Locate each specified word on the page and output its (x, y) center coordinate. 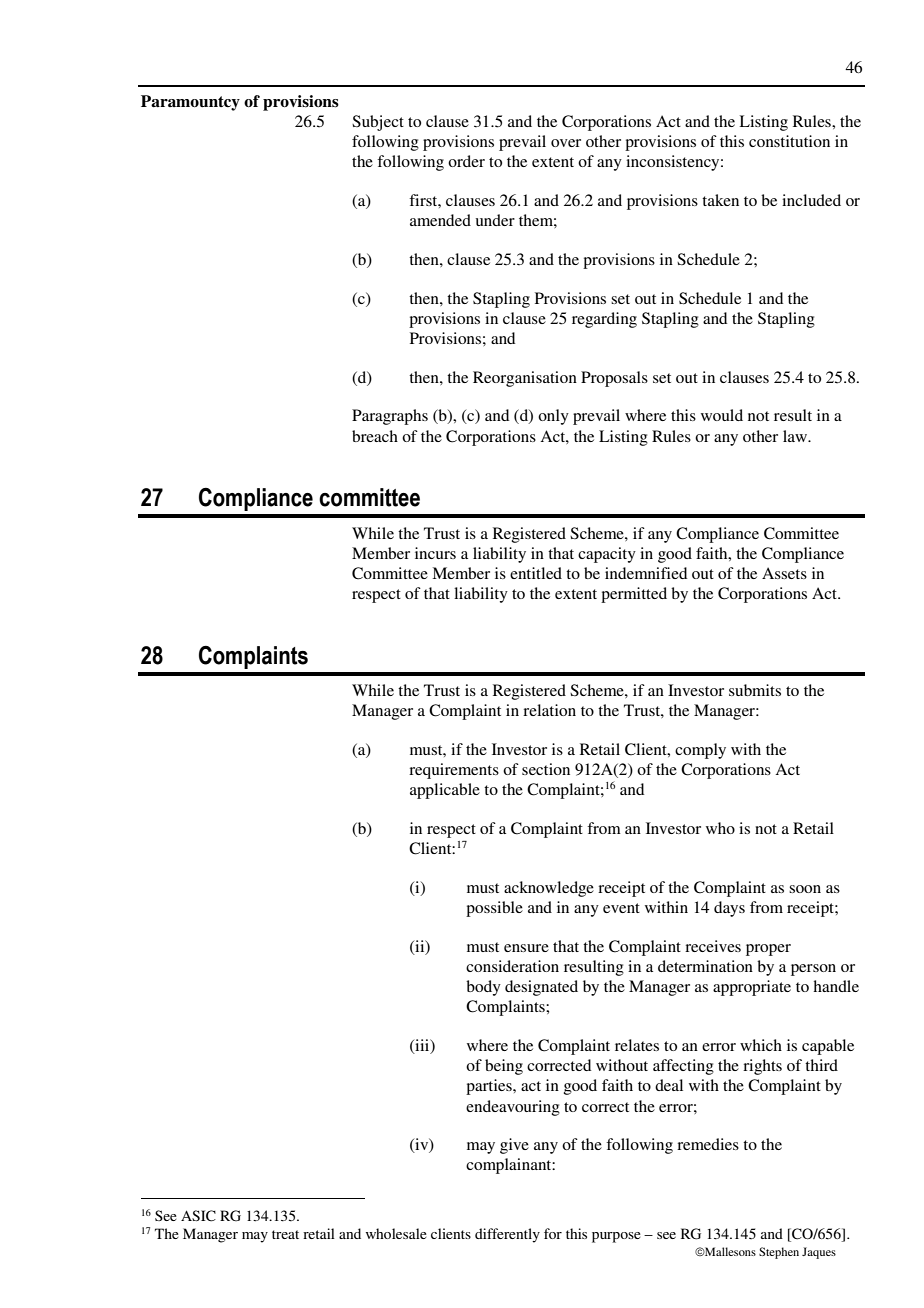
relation (549, 710)
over (566, 143)
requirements (454, 771)
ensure (526, 948)
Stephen (779, 1253)
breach (375, 436)
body (483, 988)
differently (507, 1235)
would (722, 415)
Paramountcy (190, 103)
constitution (789, 141)
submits (755, 690)
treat (285, 1234)
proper (768, 950)
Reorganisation (525, 379)
